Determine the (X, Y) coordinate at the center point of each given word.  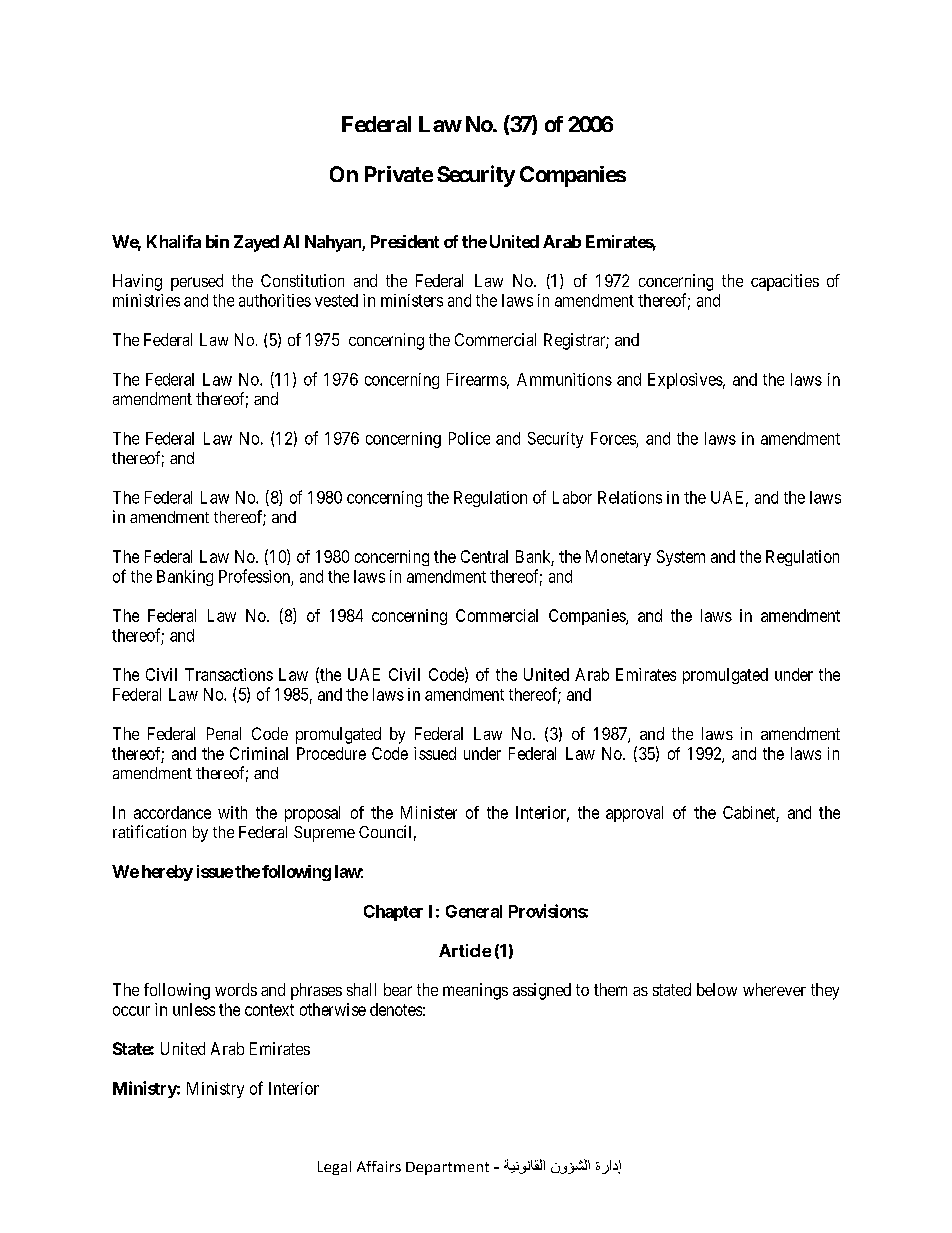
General (474, 911)
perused (197, 282)
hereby (167, 873)
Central (484, 556)
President (405, 241)
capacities (785, 282)
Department (447, 1168)
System (681, 558)
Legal (334, 1168)
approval (634, 814)
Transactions (229, 674)
